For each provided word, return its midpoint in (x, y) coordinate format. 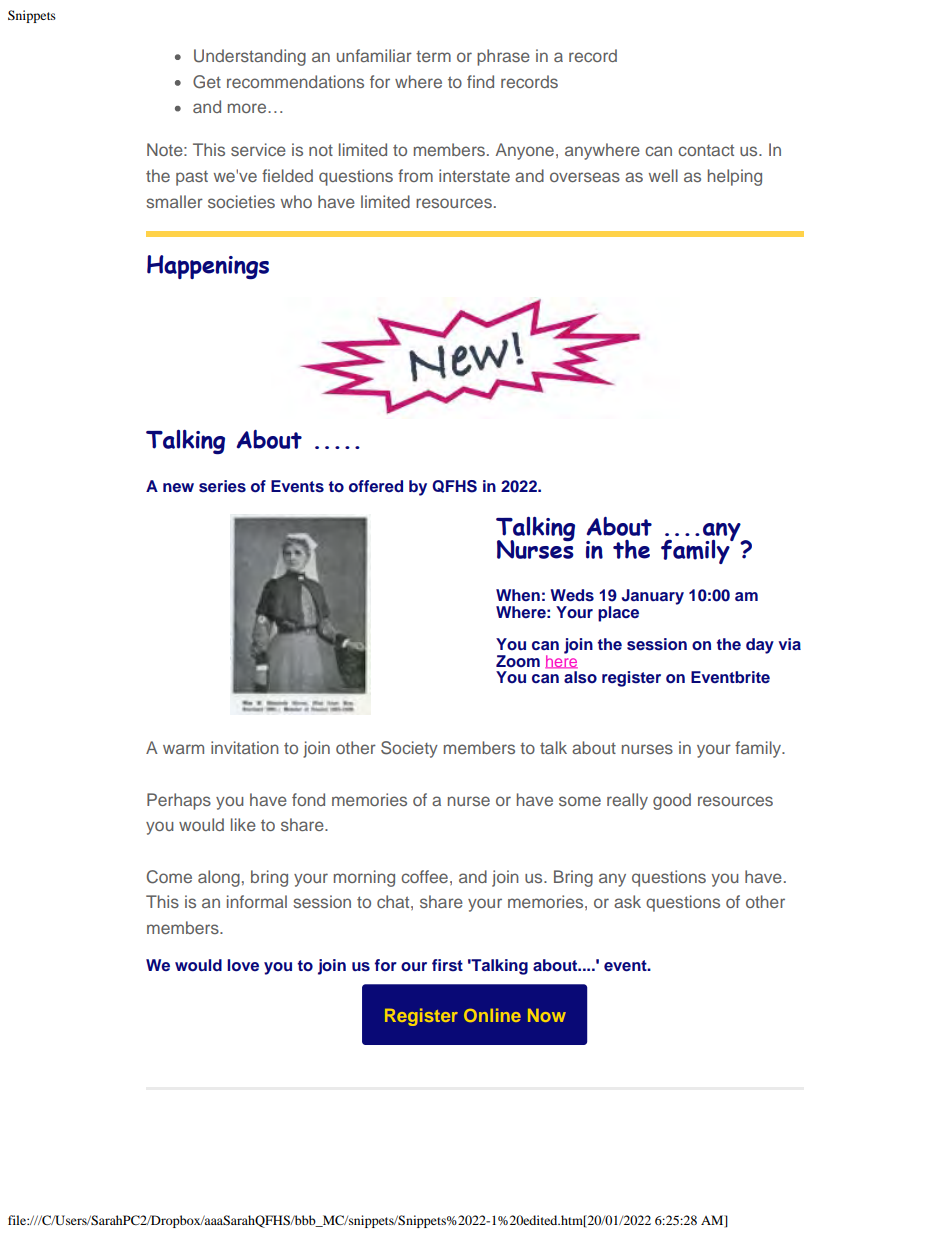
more (248, 108)
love (243, 965)
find (480, 81)
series (222, 486)
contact (706, 150)
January (653, 597)
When (518, 595)
